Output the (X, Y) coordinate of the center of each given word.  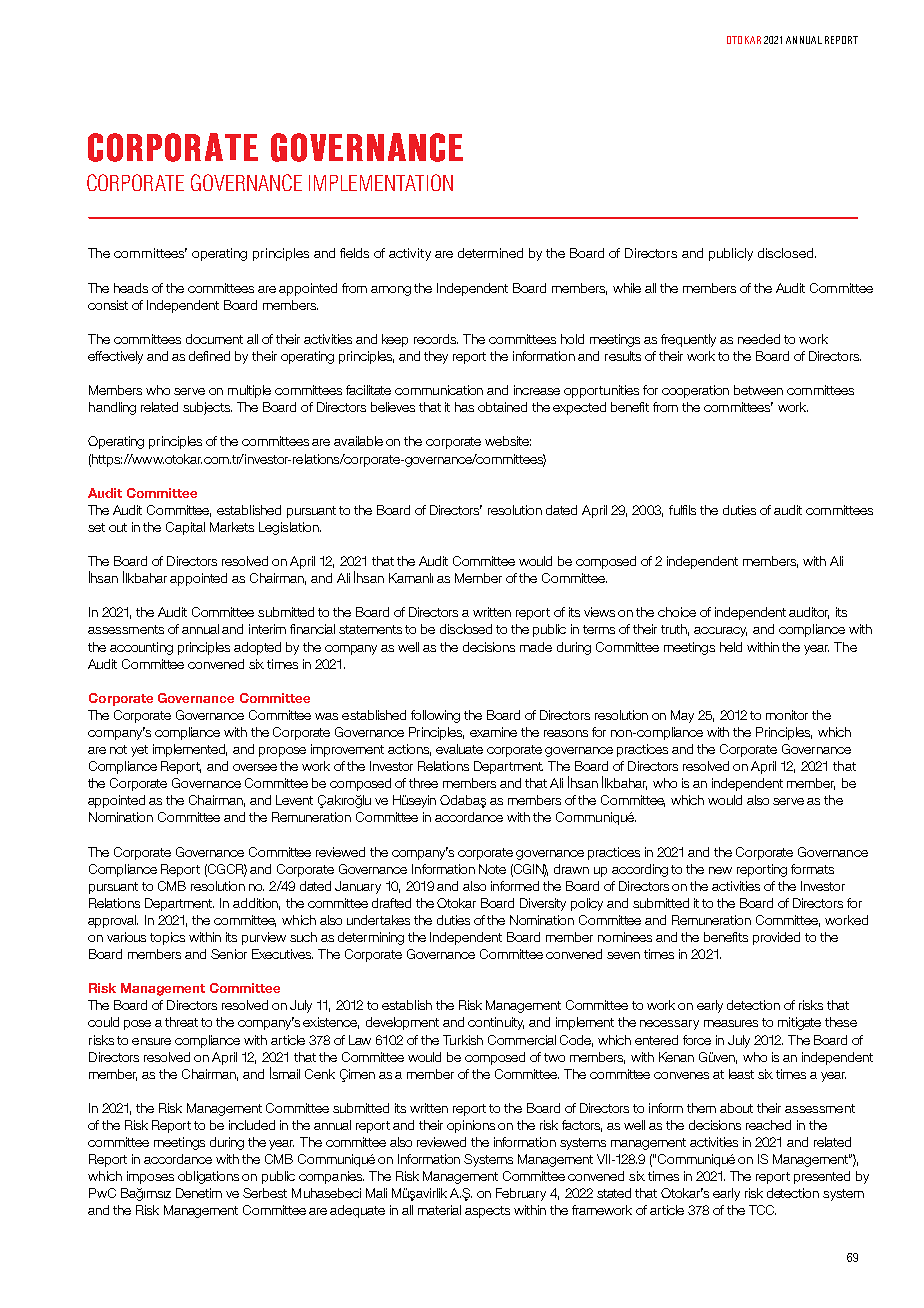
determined (490, 253)
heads (131, 288)
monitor (787, 715)
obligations (208, 1177)
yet (139, 751)
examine (493, 732)
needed (759, 339)
